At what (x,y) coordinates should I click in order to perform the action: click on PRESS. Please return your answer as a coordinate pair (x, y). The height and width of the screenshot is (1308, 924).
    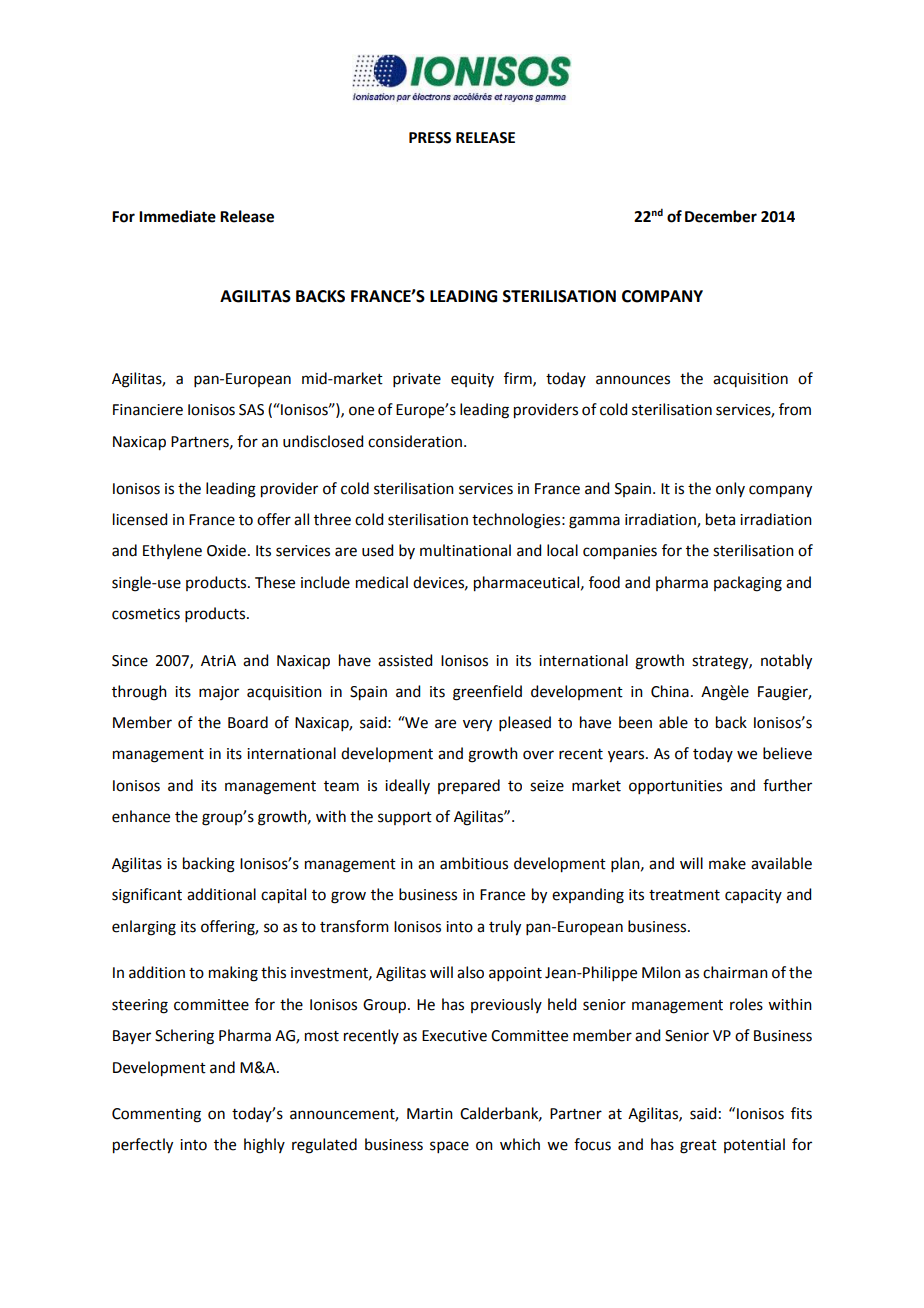
    Looking at the image, I should click on (430, 138).
